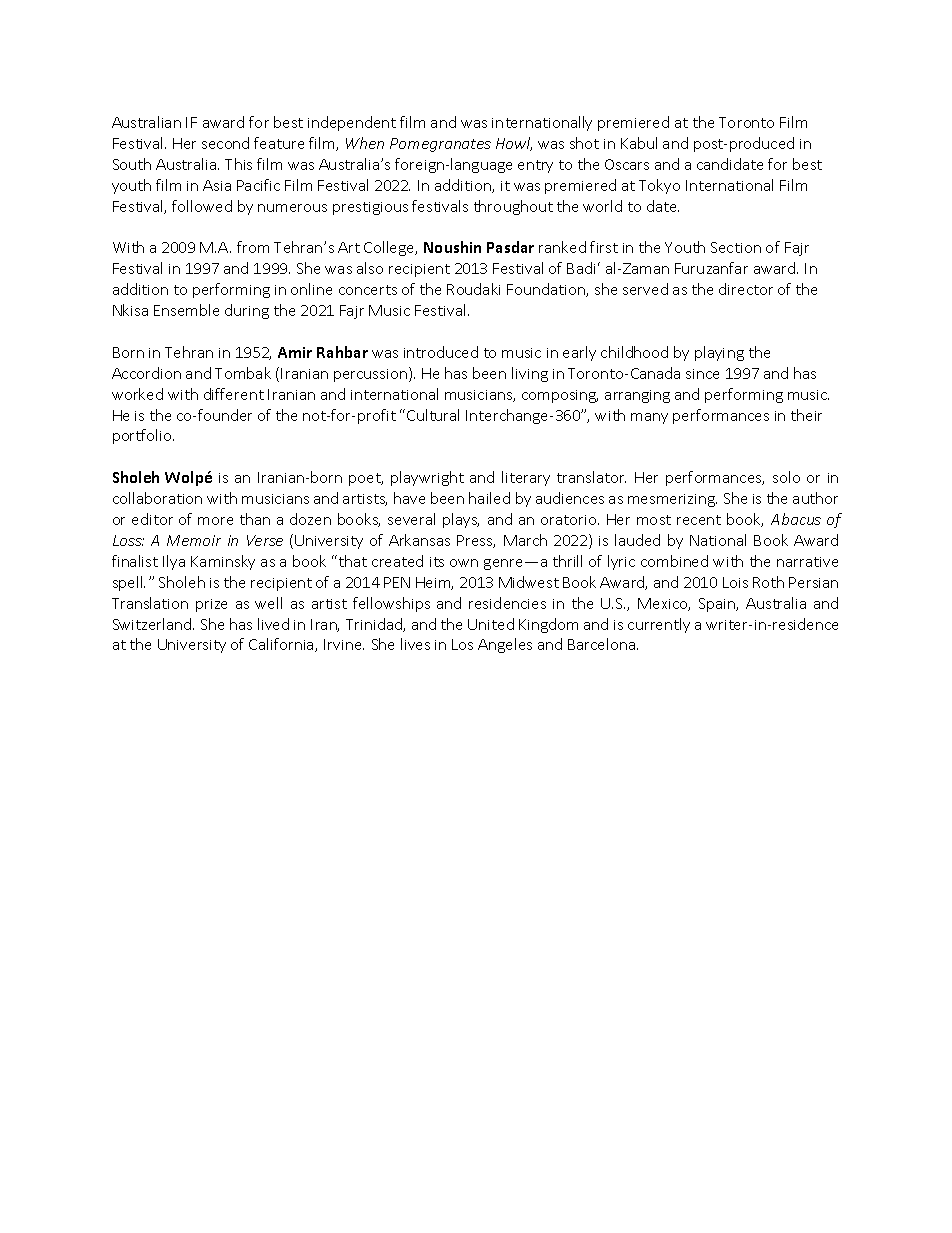 This screenshot has width=952, height=1233. I want to click on director, so click(746, 289).
